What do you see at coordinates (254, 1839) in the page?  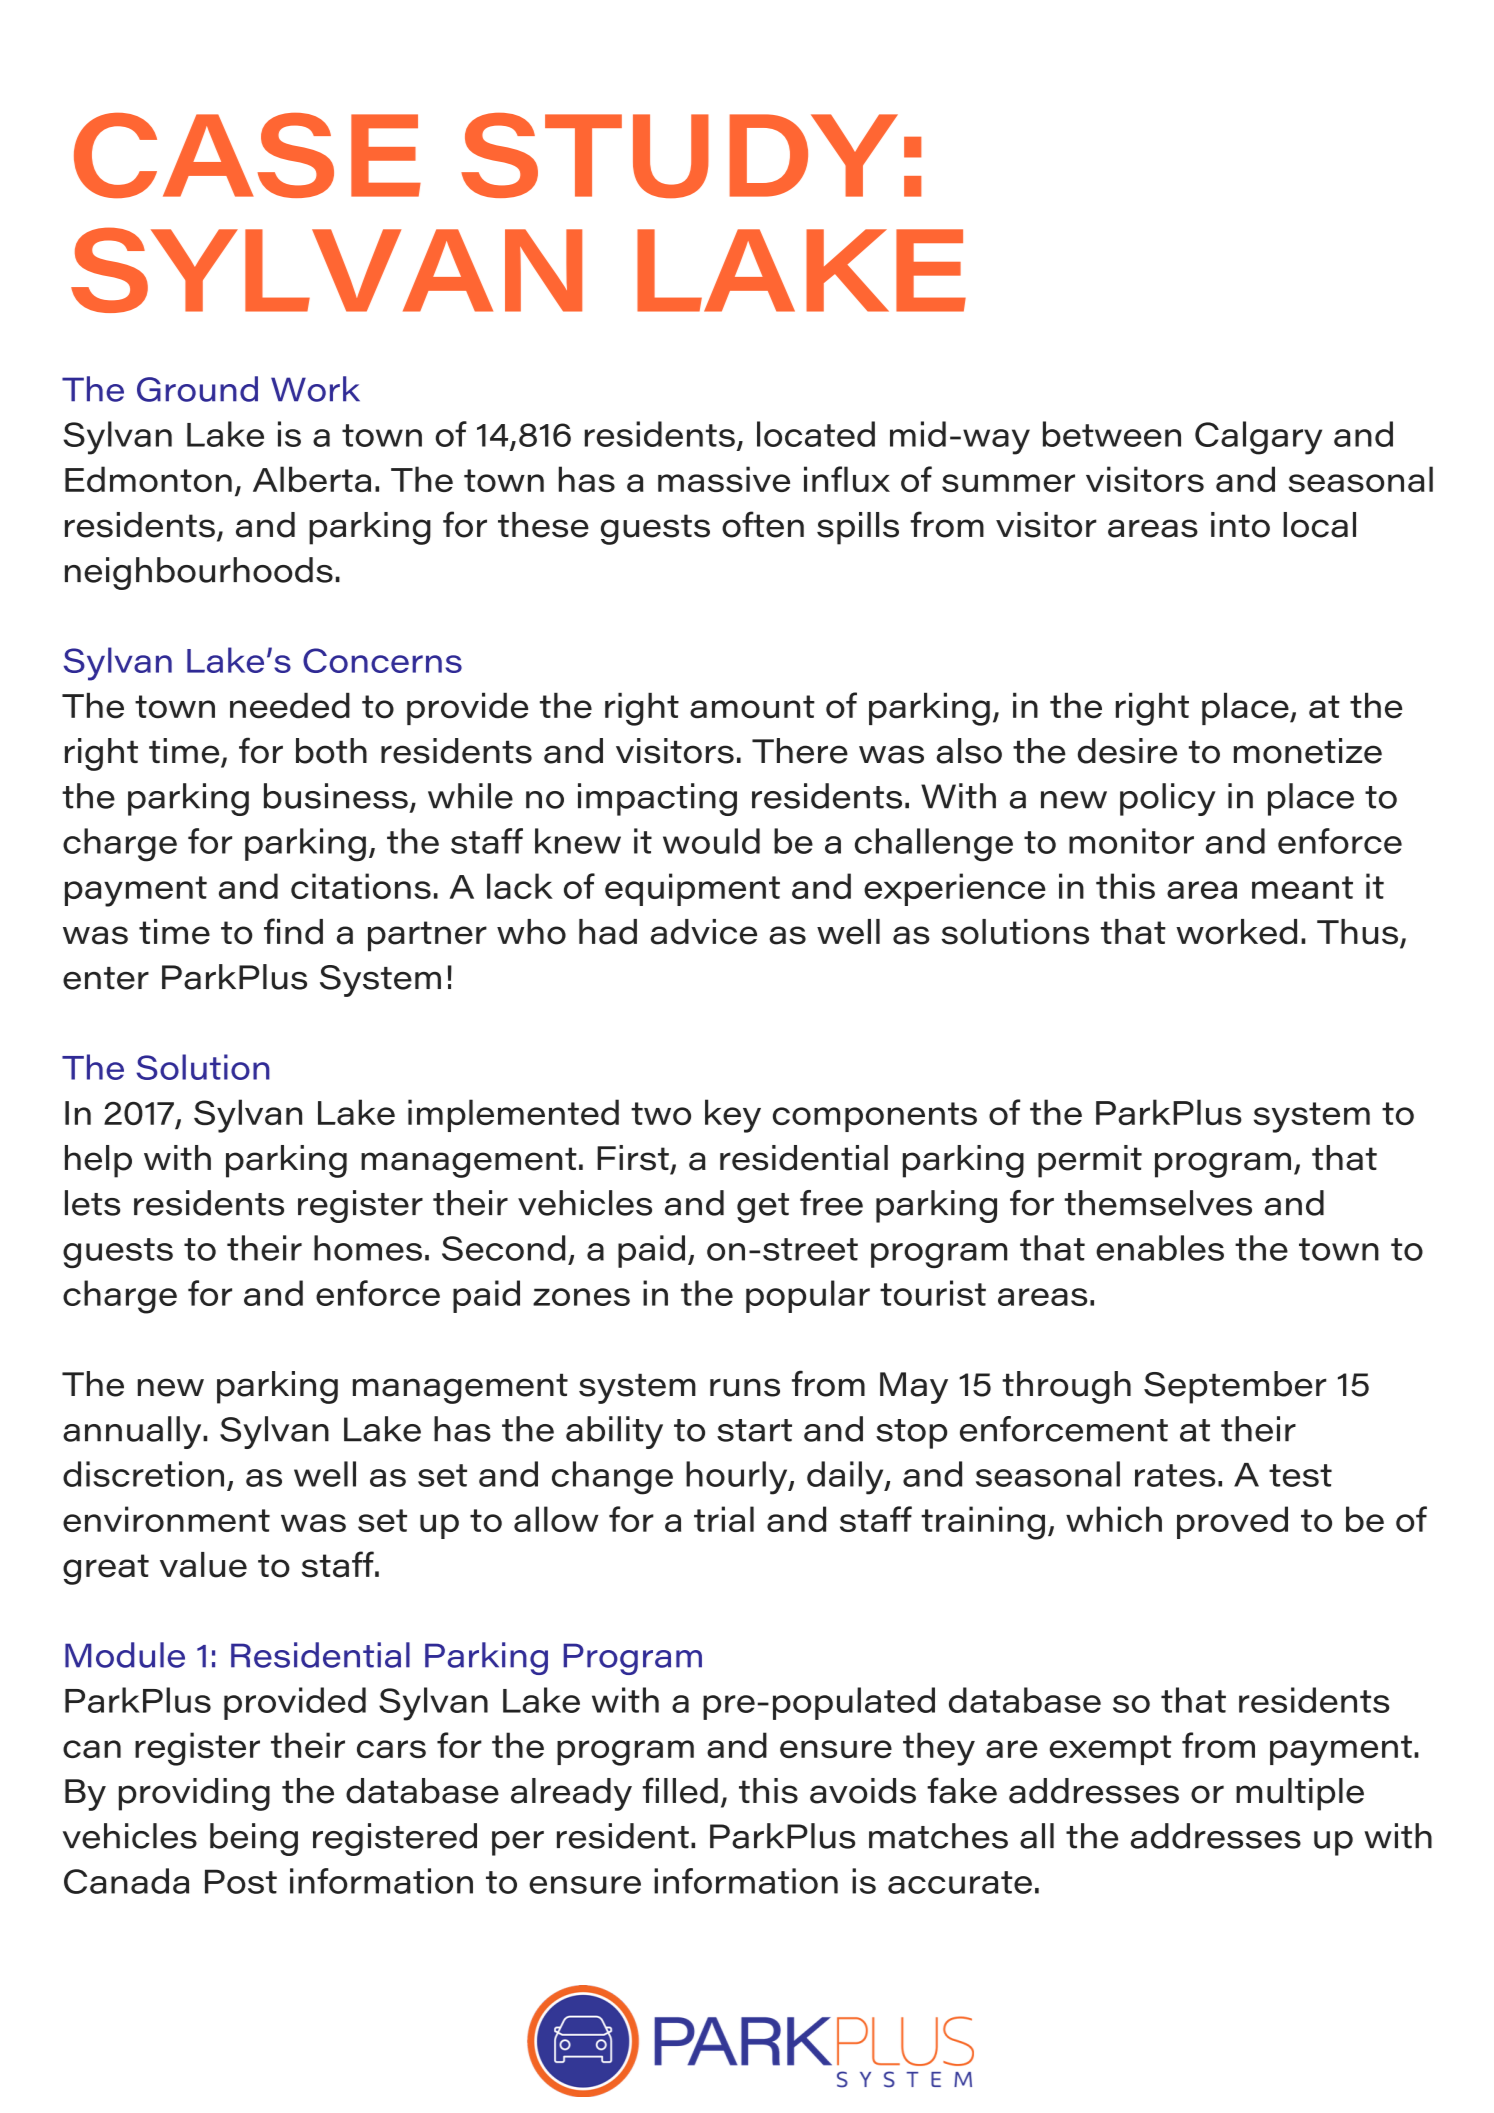 I see `being` at bounding box center [254, 1839].
